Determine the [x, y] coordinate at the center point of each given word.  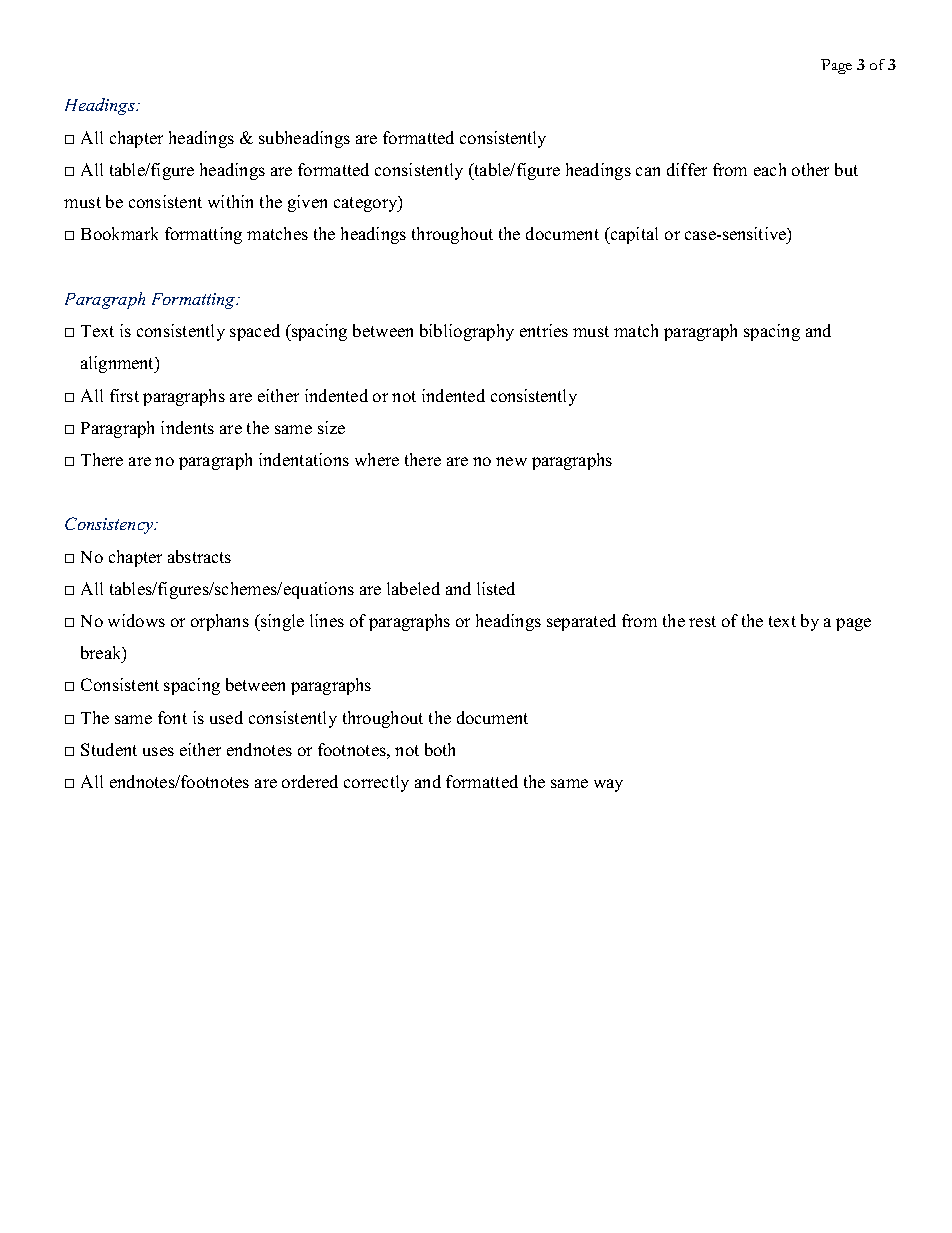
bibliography [467, 332]
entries [544, 330]
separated [581, 622]
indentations [304, 459]
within [230, 201]
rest [702, 621]
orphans [220, 622]
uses [158, 751]
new [511, 461]
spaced [255, 332]
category [367, 204]
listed [496, 588]
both [440, 749]
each [770, 169]
